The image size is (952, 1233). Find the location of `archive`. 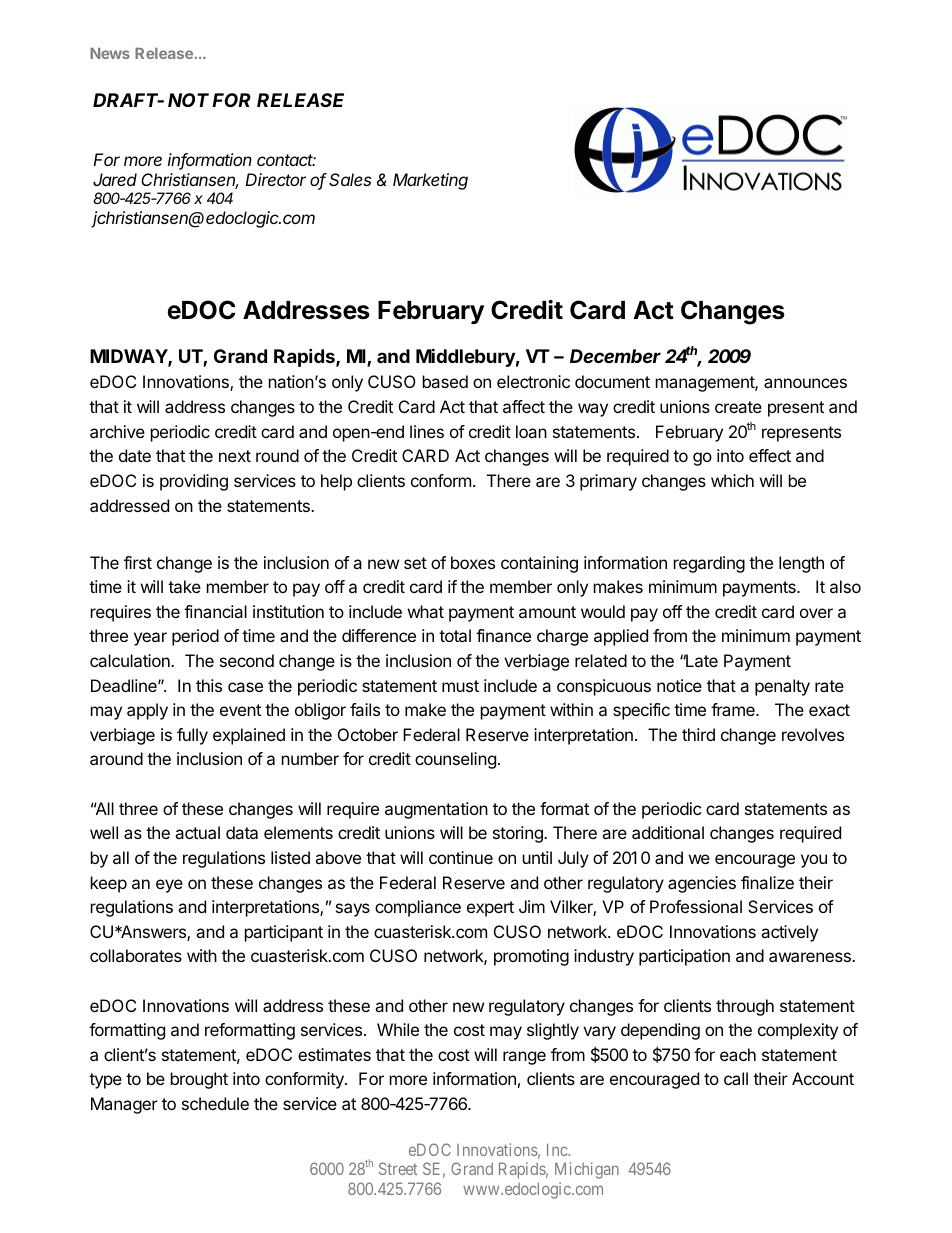

archive is located at coordinates (117, 431).
